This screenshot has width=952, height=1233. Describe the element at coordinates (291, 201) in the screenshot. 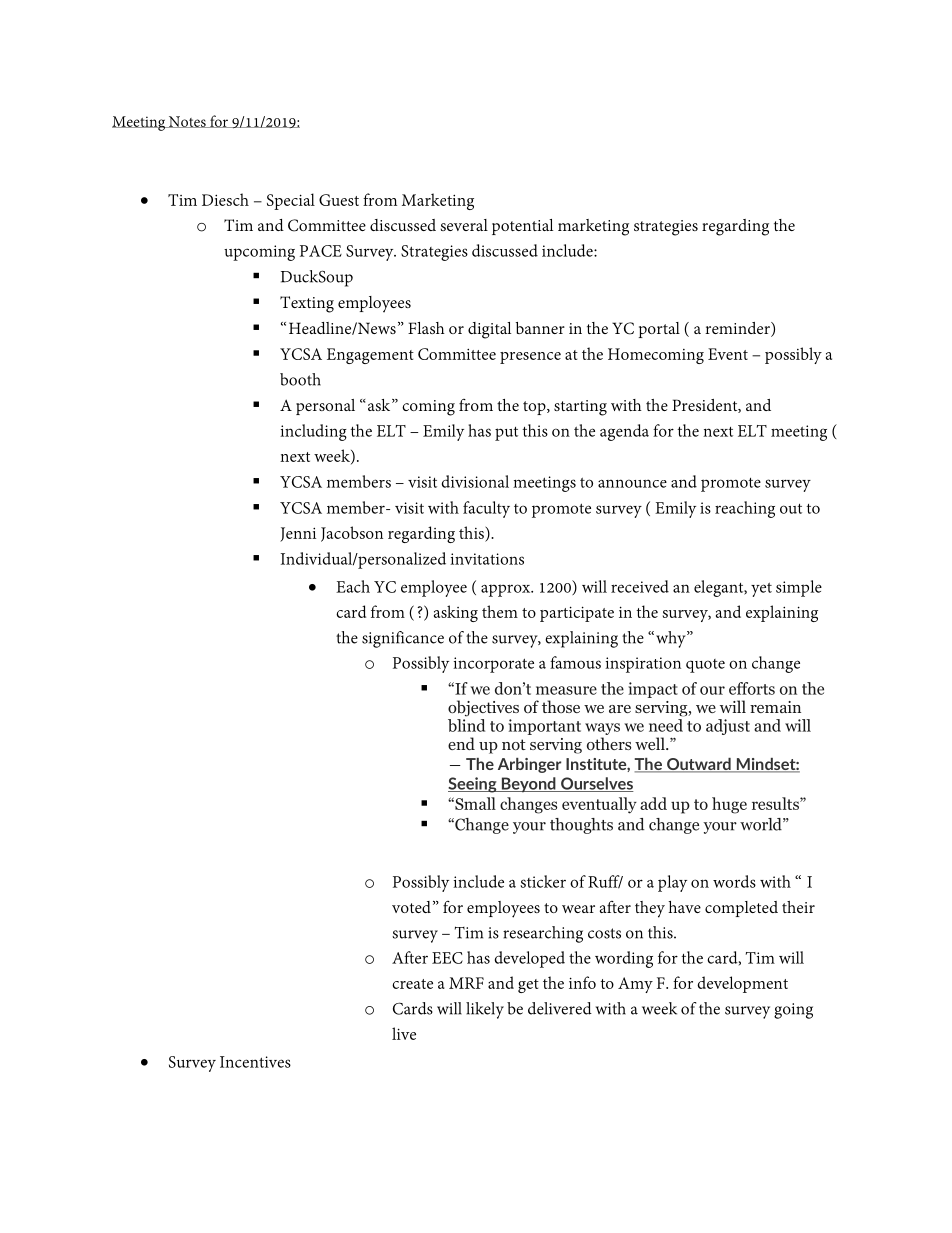

I see `Special` at that location.
